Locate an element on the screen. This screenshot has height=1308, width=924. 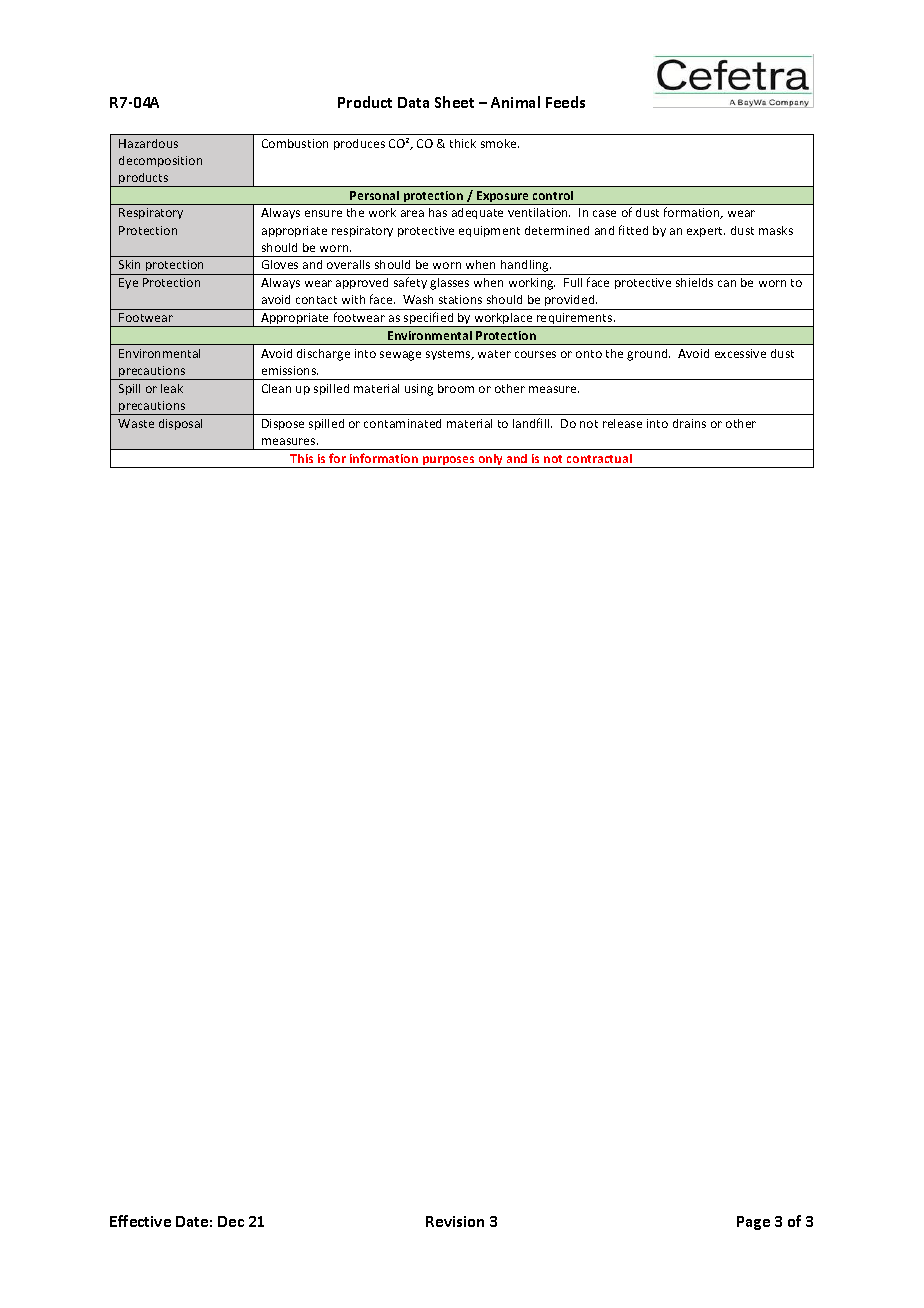
Revision is located at coordinates (455, 1221).
